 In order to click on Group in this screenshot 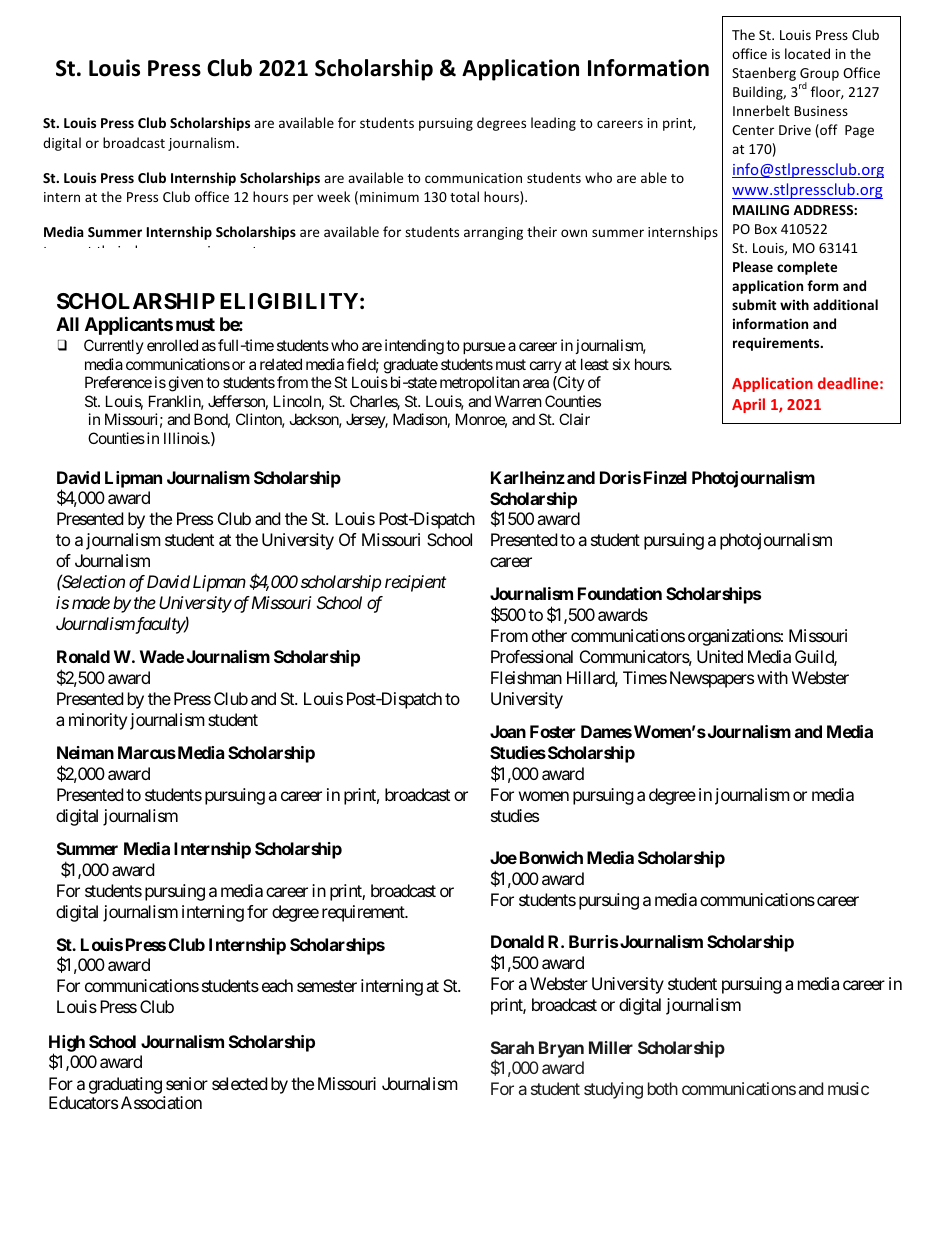, I will do `click(819, 76)`.
